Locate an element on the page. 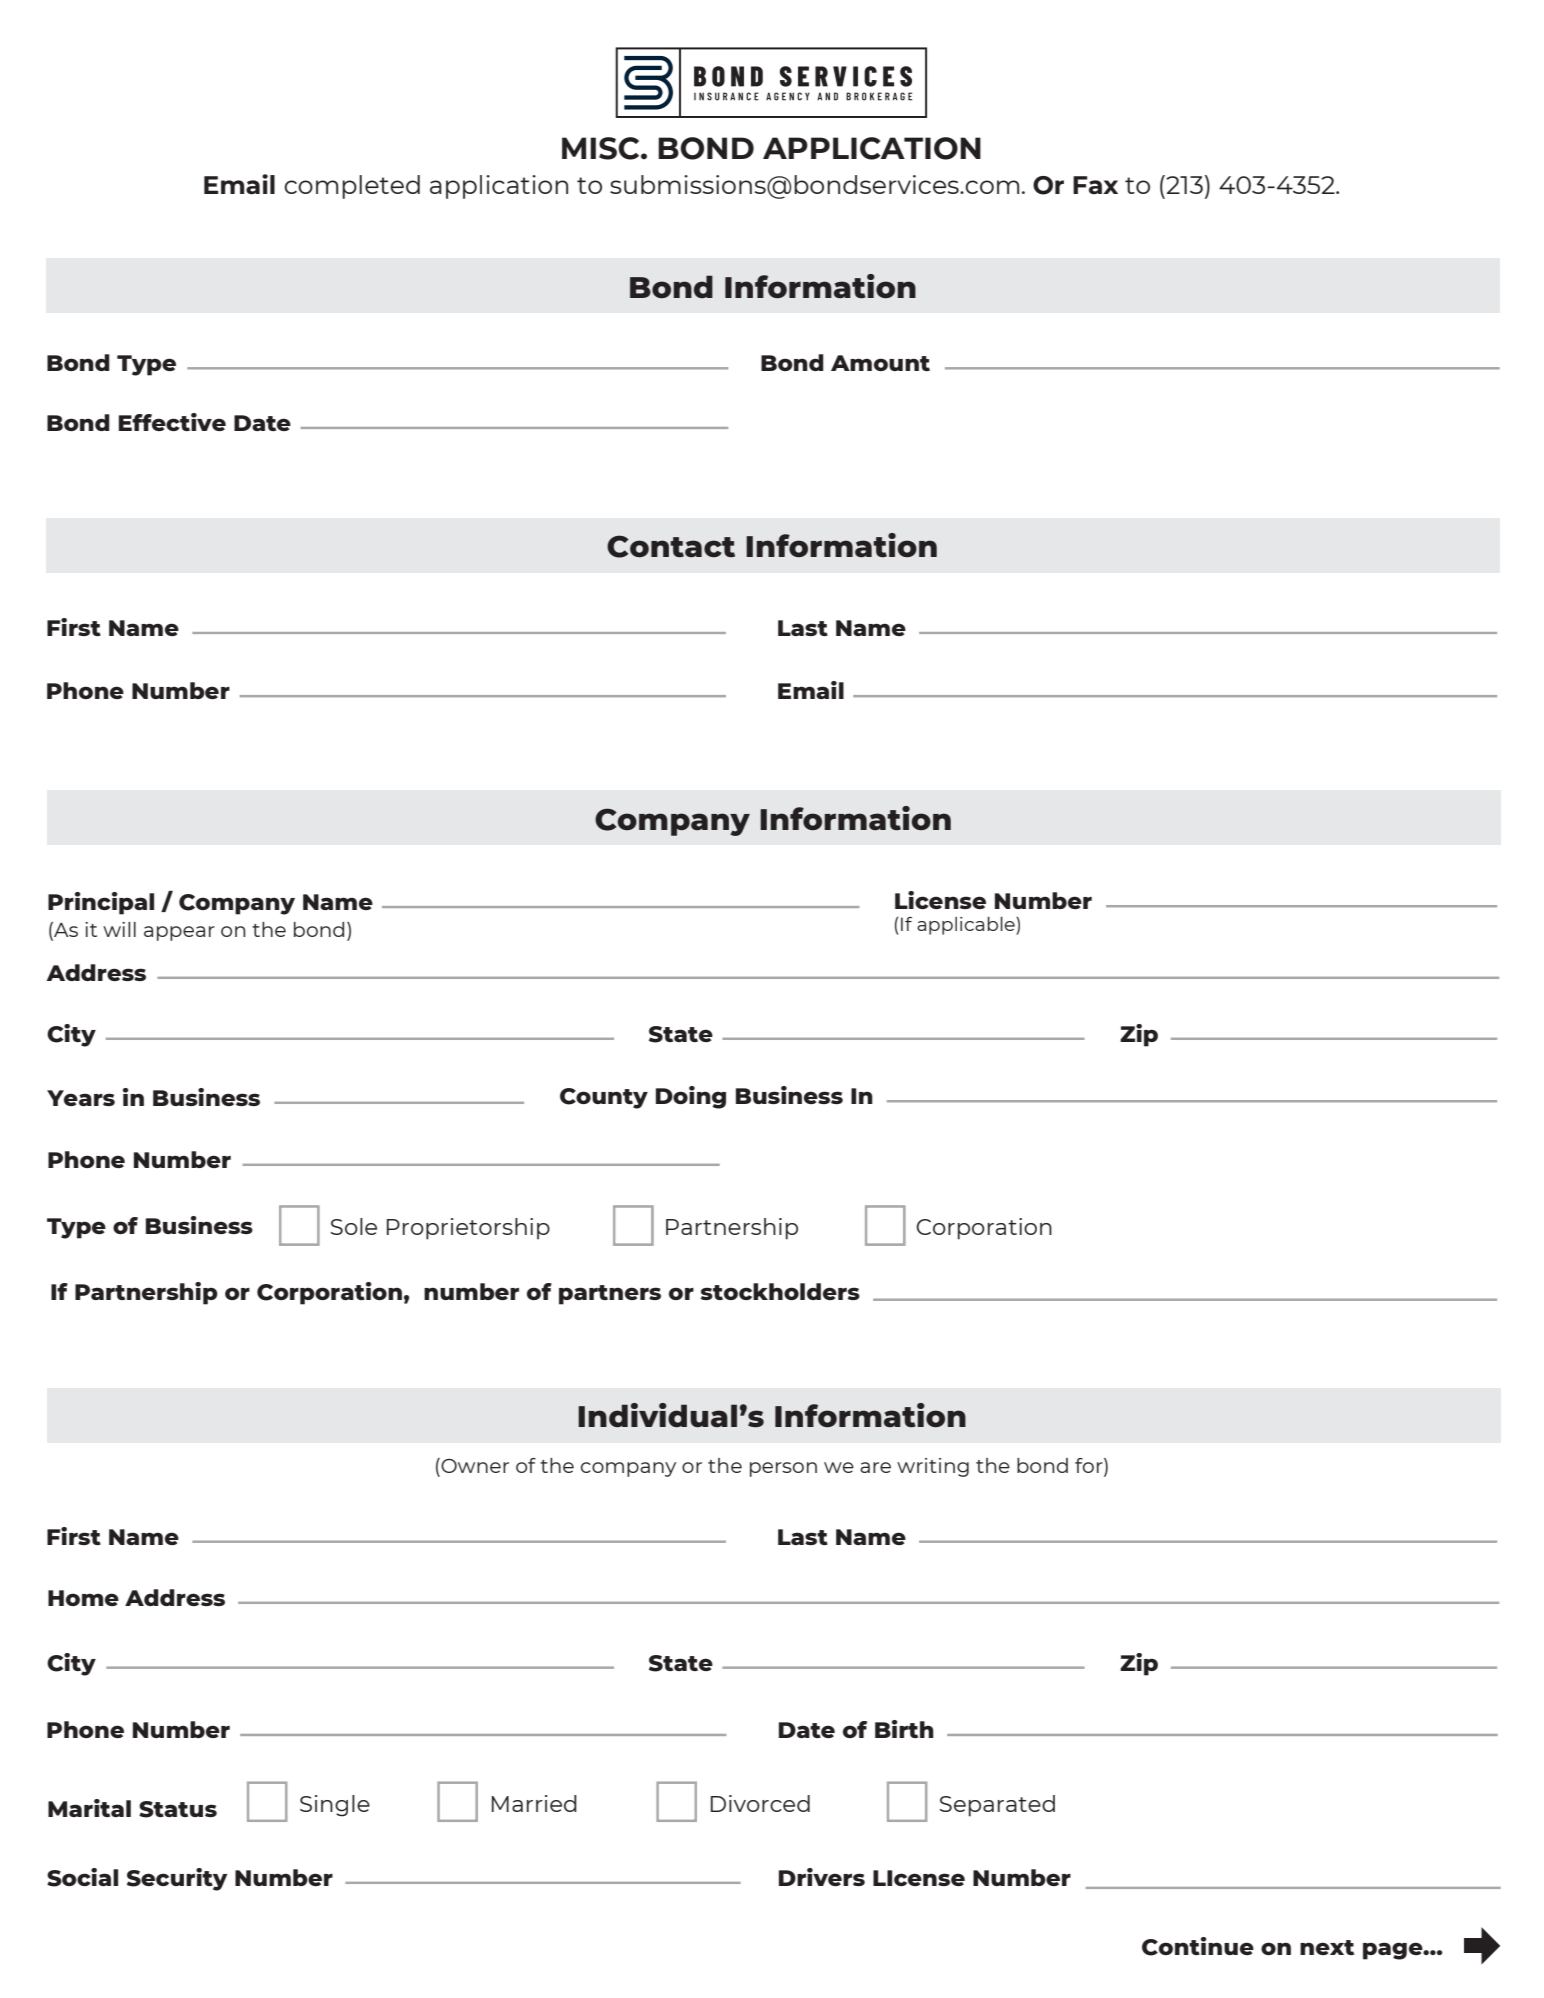  completed is located at coordinates (352, 187).
